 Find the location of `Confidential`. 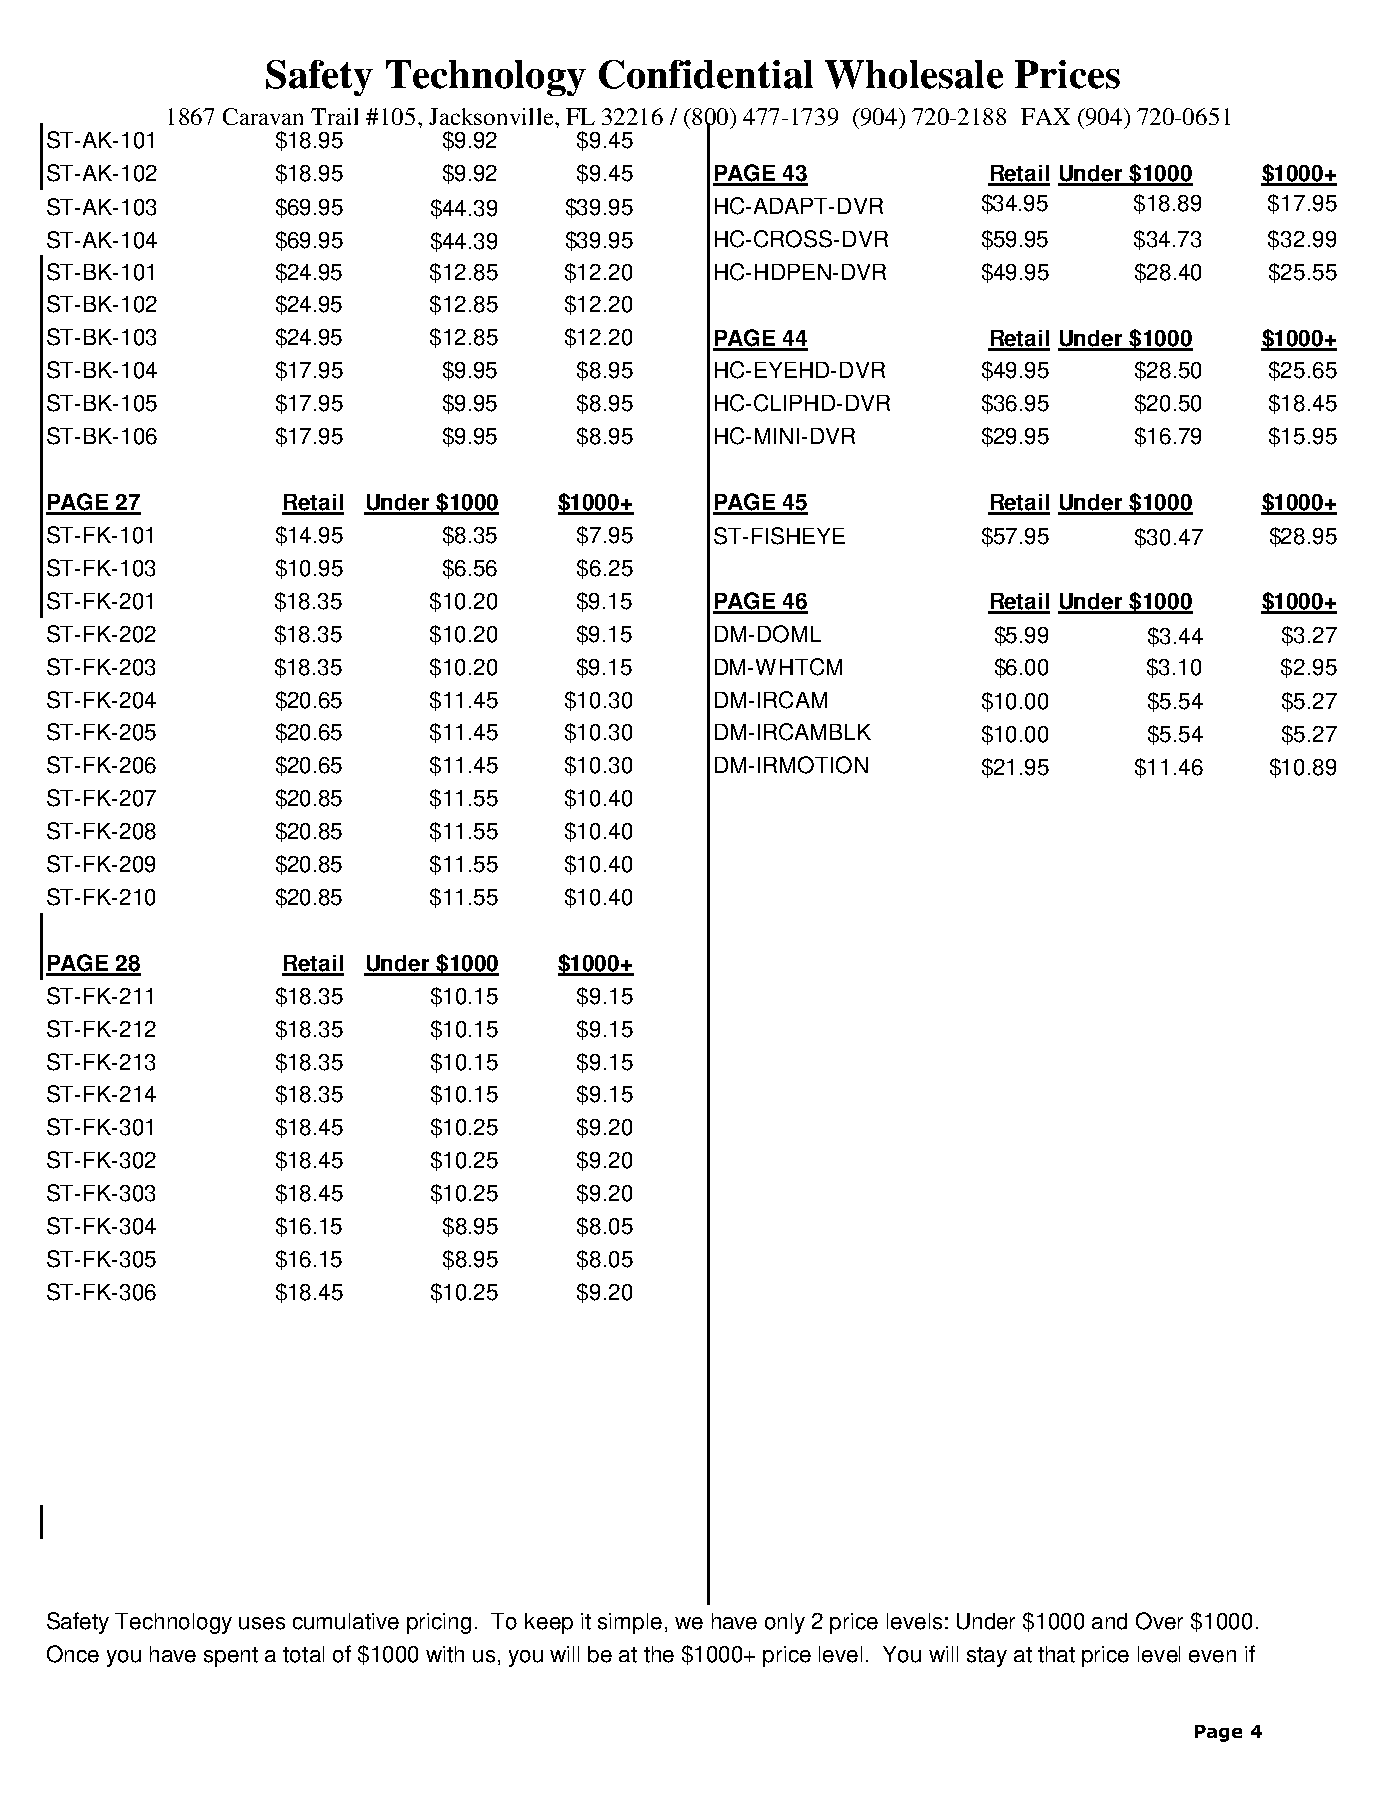

Confidential is located at coordinates (706, 74).
